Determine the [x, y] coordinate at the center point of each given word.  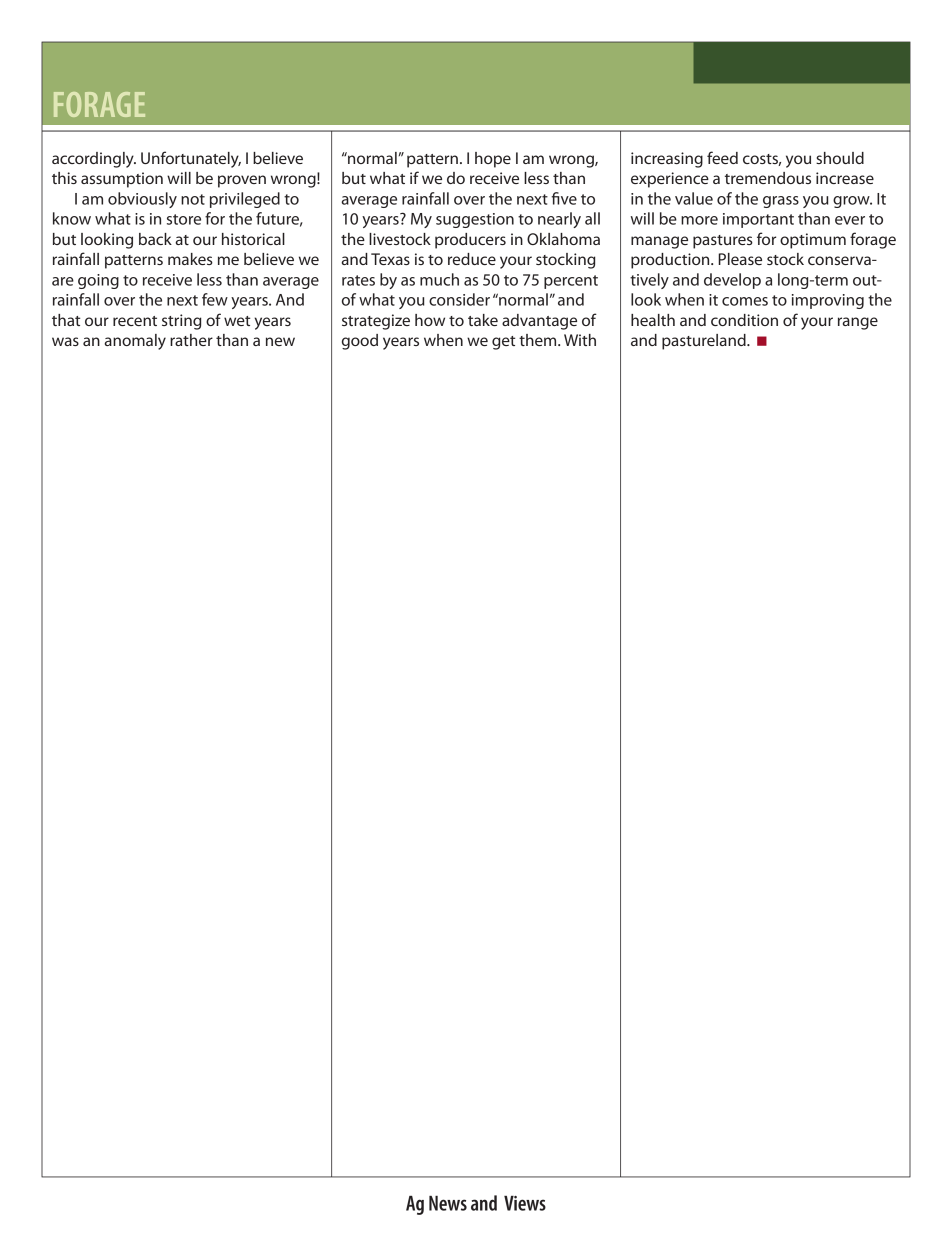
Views [525, 1203]
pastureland [705, 342]
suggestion [475, 220]
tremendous [768, 178]
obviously [142, 200]
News [448, 1203]
